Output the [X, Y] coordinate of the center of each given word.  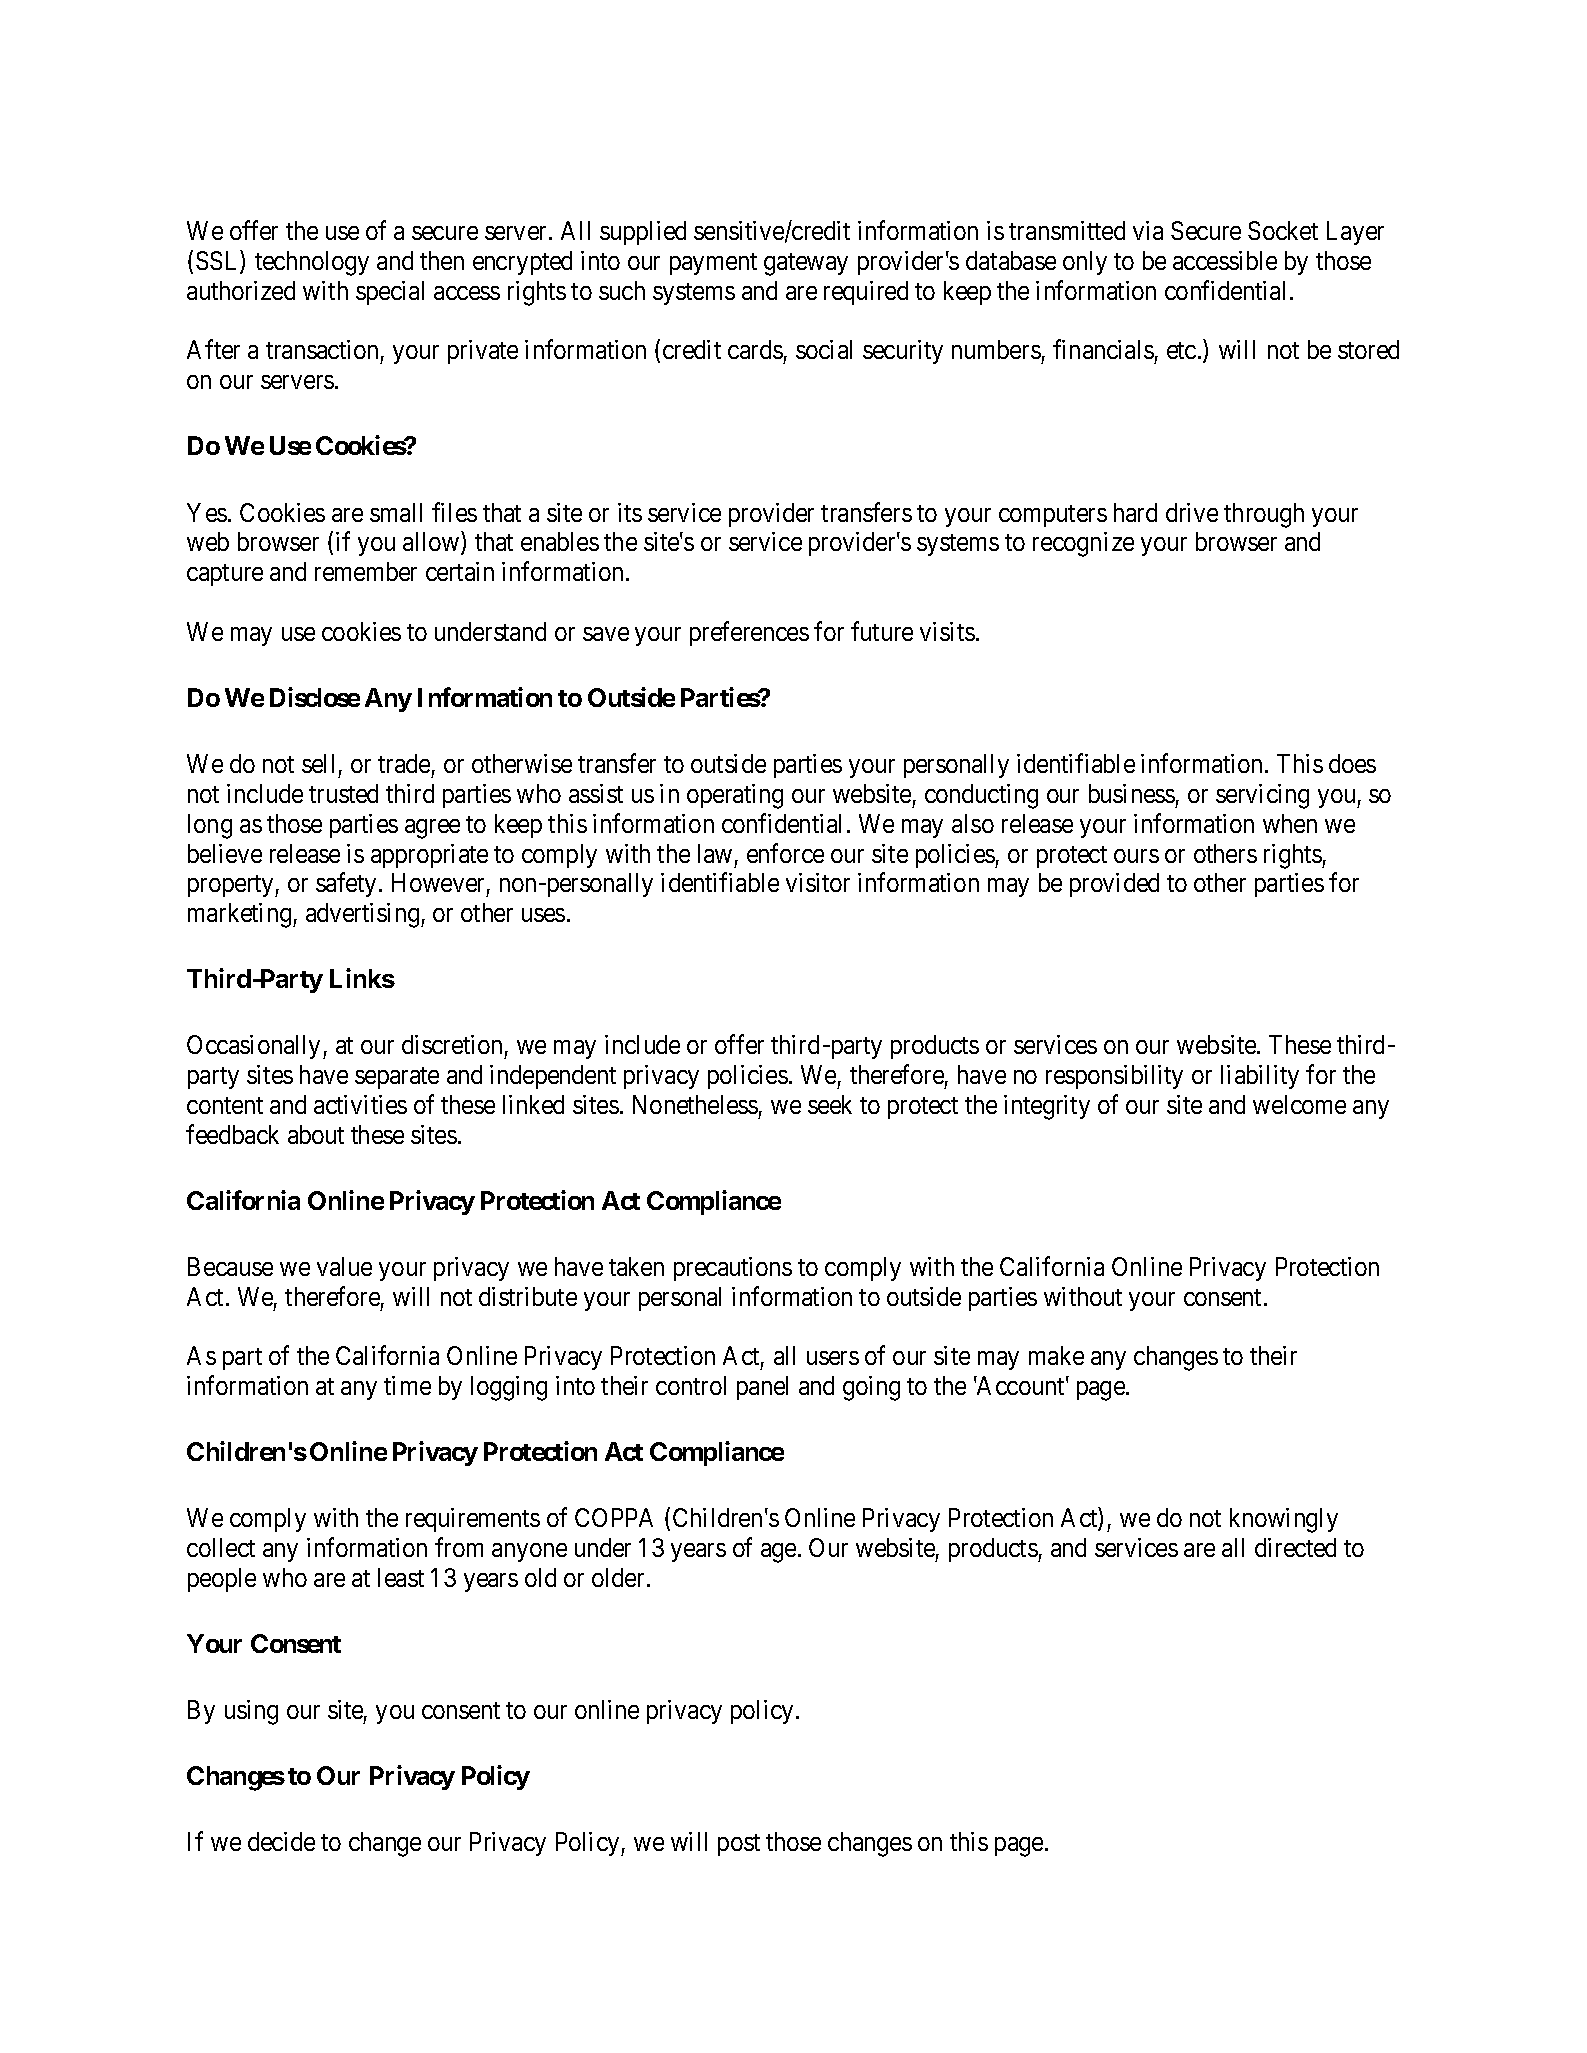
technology [312, 263]
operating [735, 796]
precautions [733, 1269]
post [739, 1845]
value [344, 1266]
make [1056, 1355]
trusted [343, 793]
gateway [806, 264]
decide [281, 1841]
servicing [1262, 796]
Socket [1283, 230]
